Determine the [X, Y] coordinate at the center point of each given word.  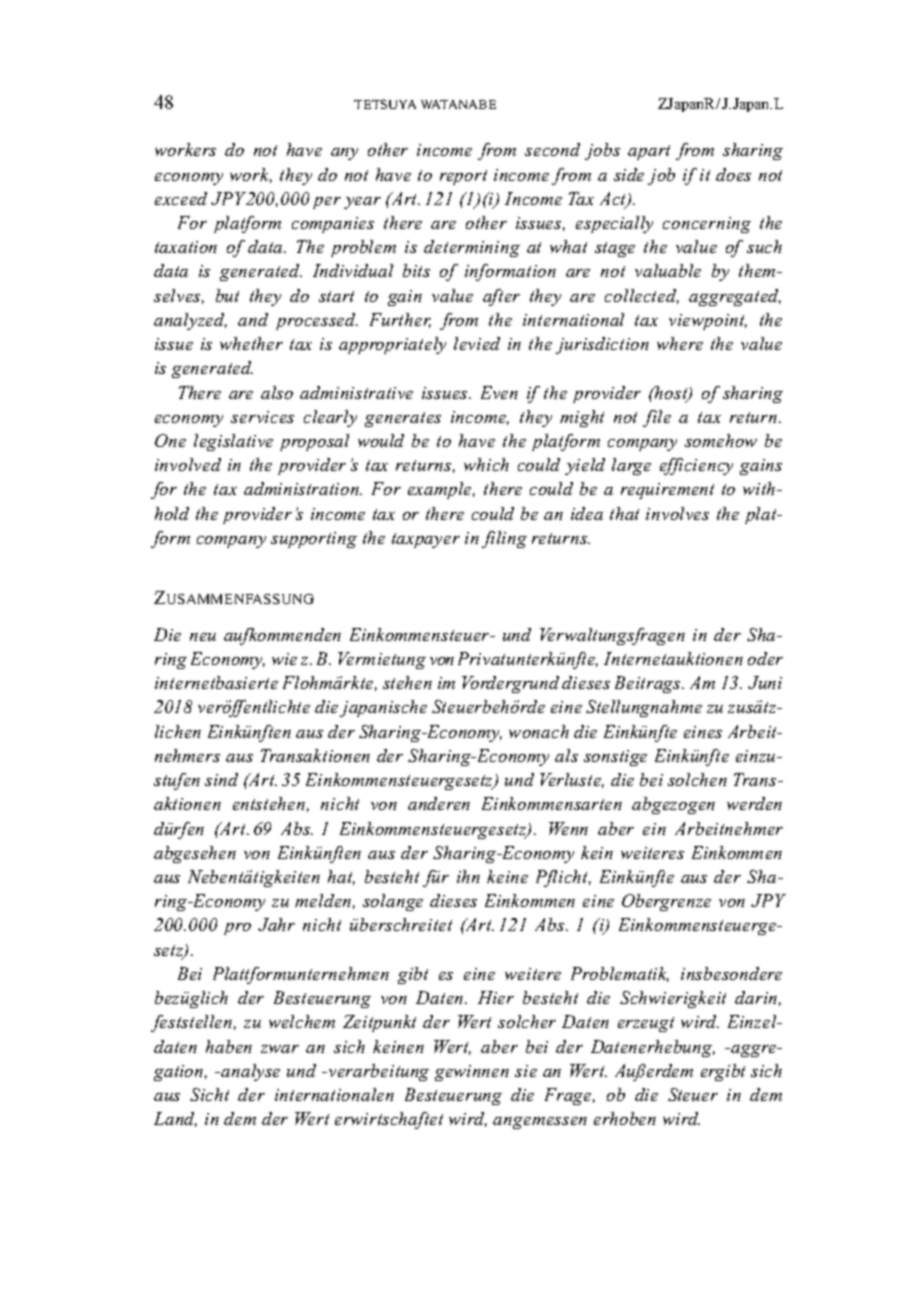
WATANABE [458, 104]
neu [203, 637]
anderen [439, 803]
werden [754, 803]
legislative [233, 442]
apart [649, 152]
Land [175, 1119]
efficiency [696, 466]
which [486, 464]
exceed [181, 198]
